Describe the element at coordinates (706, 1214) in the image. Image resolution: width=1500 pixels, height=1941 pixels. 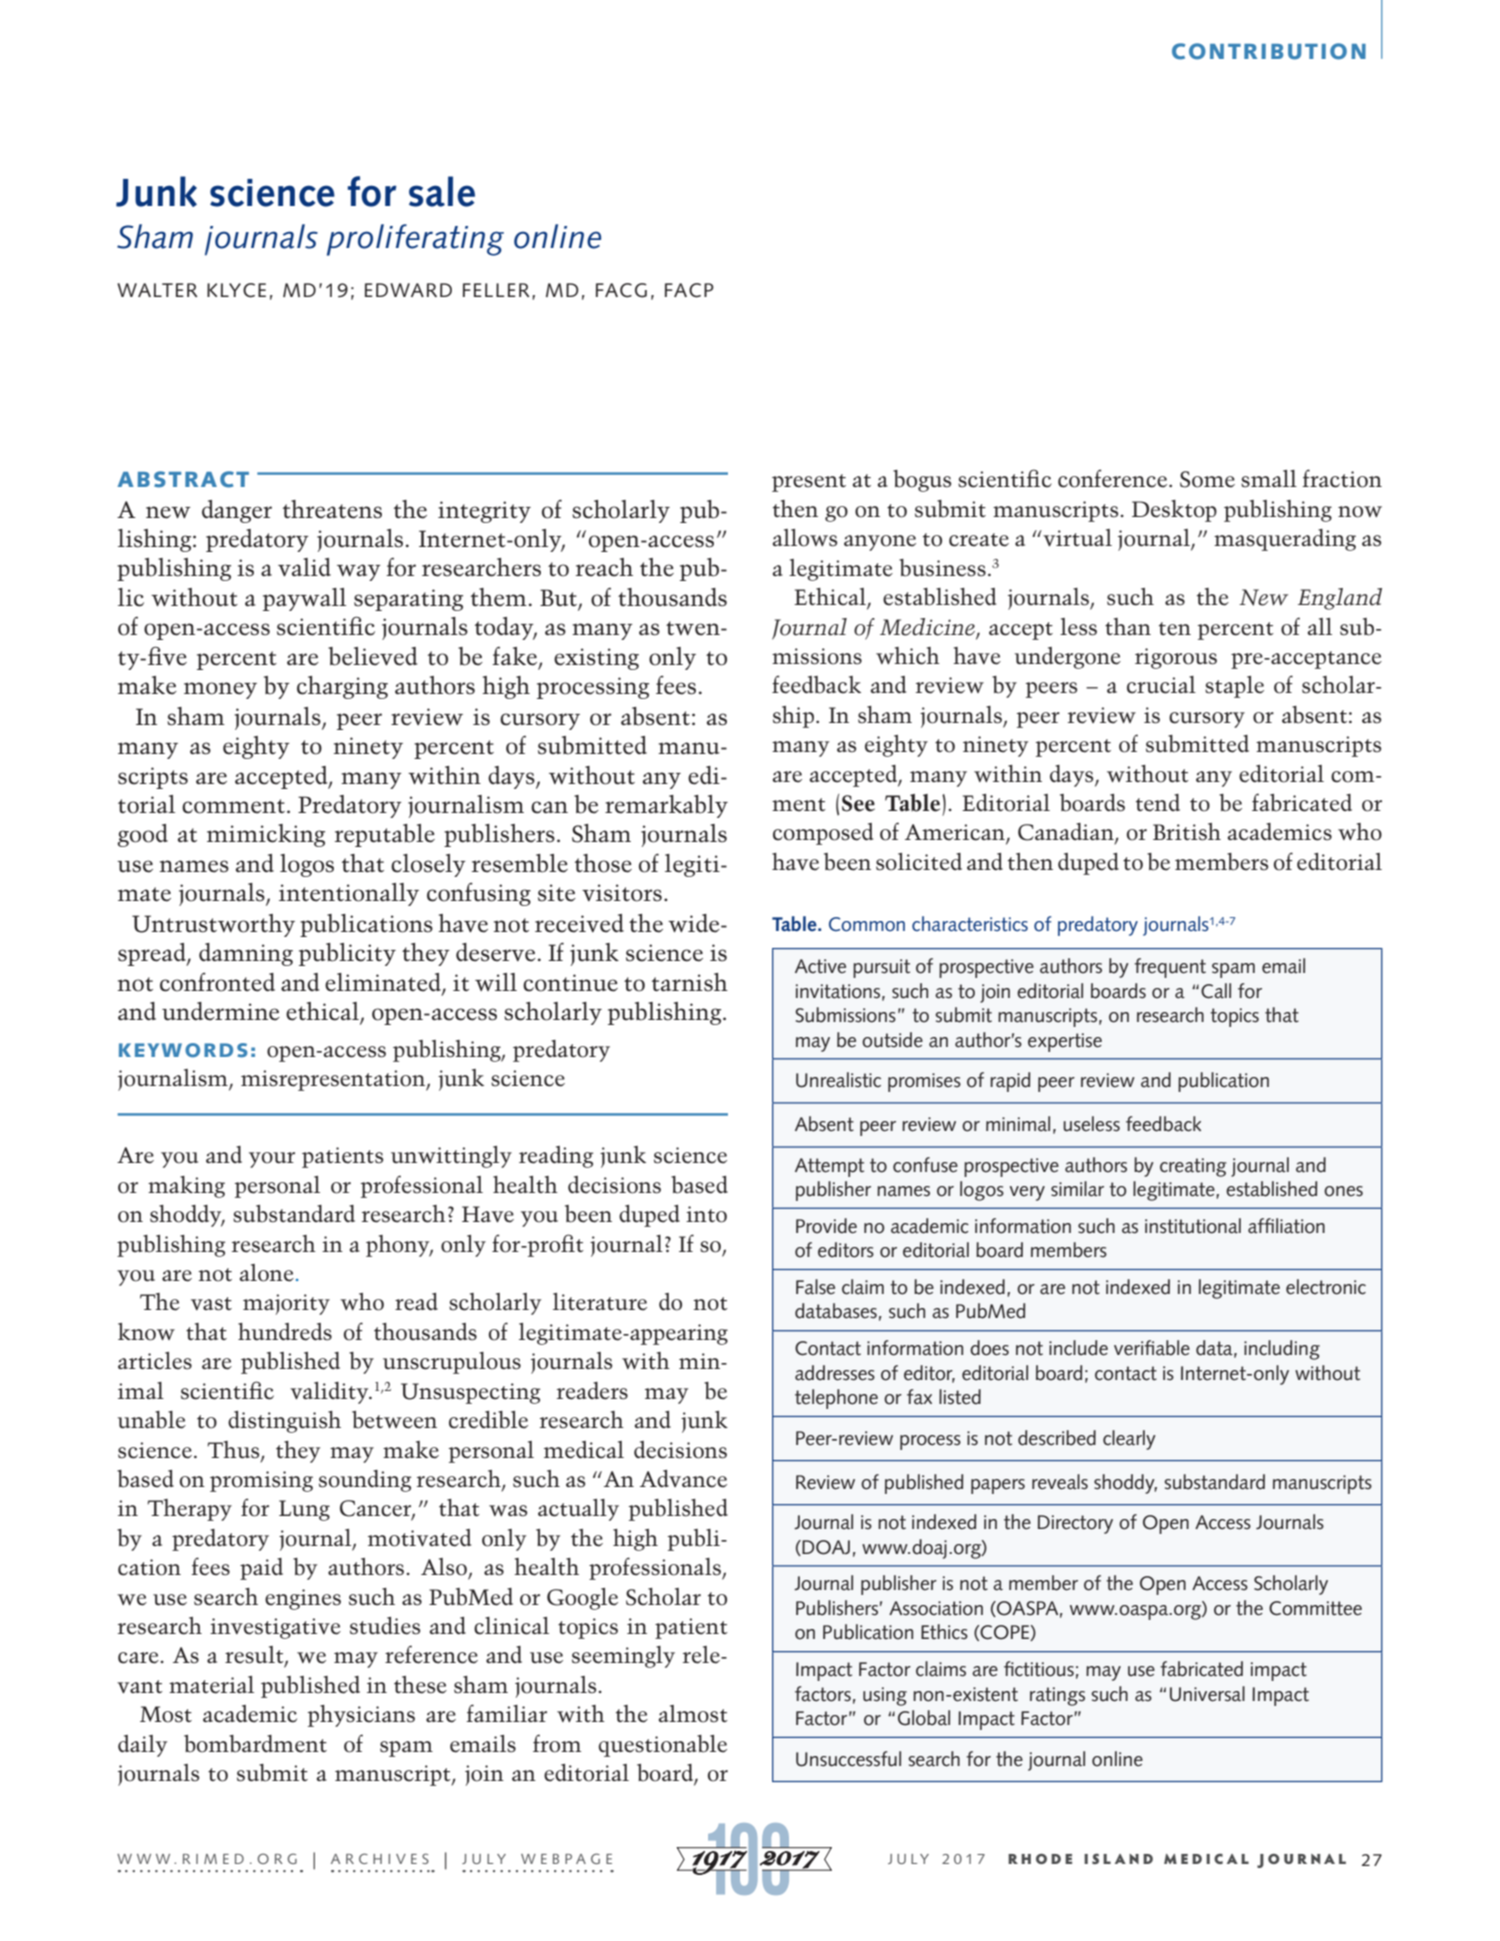
I see `into` at that location.
